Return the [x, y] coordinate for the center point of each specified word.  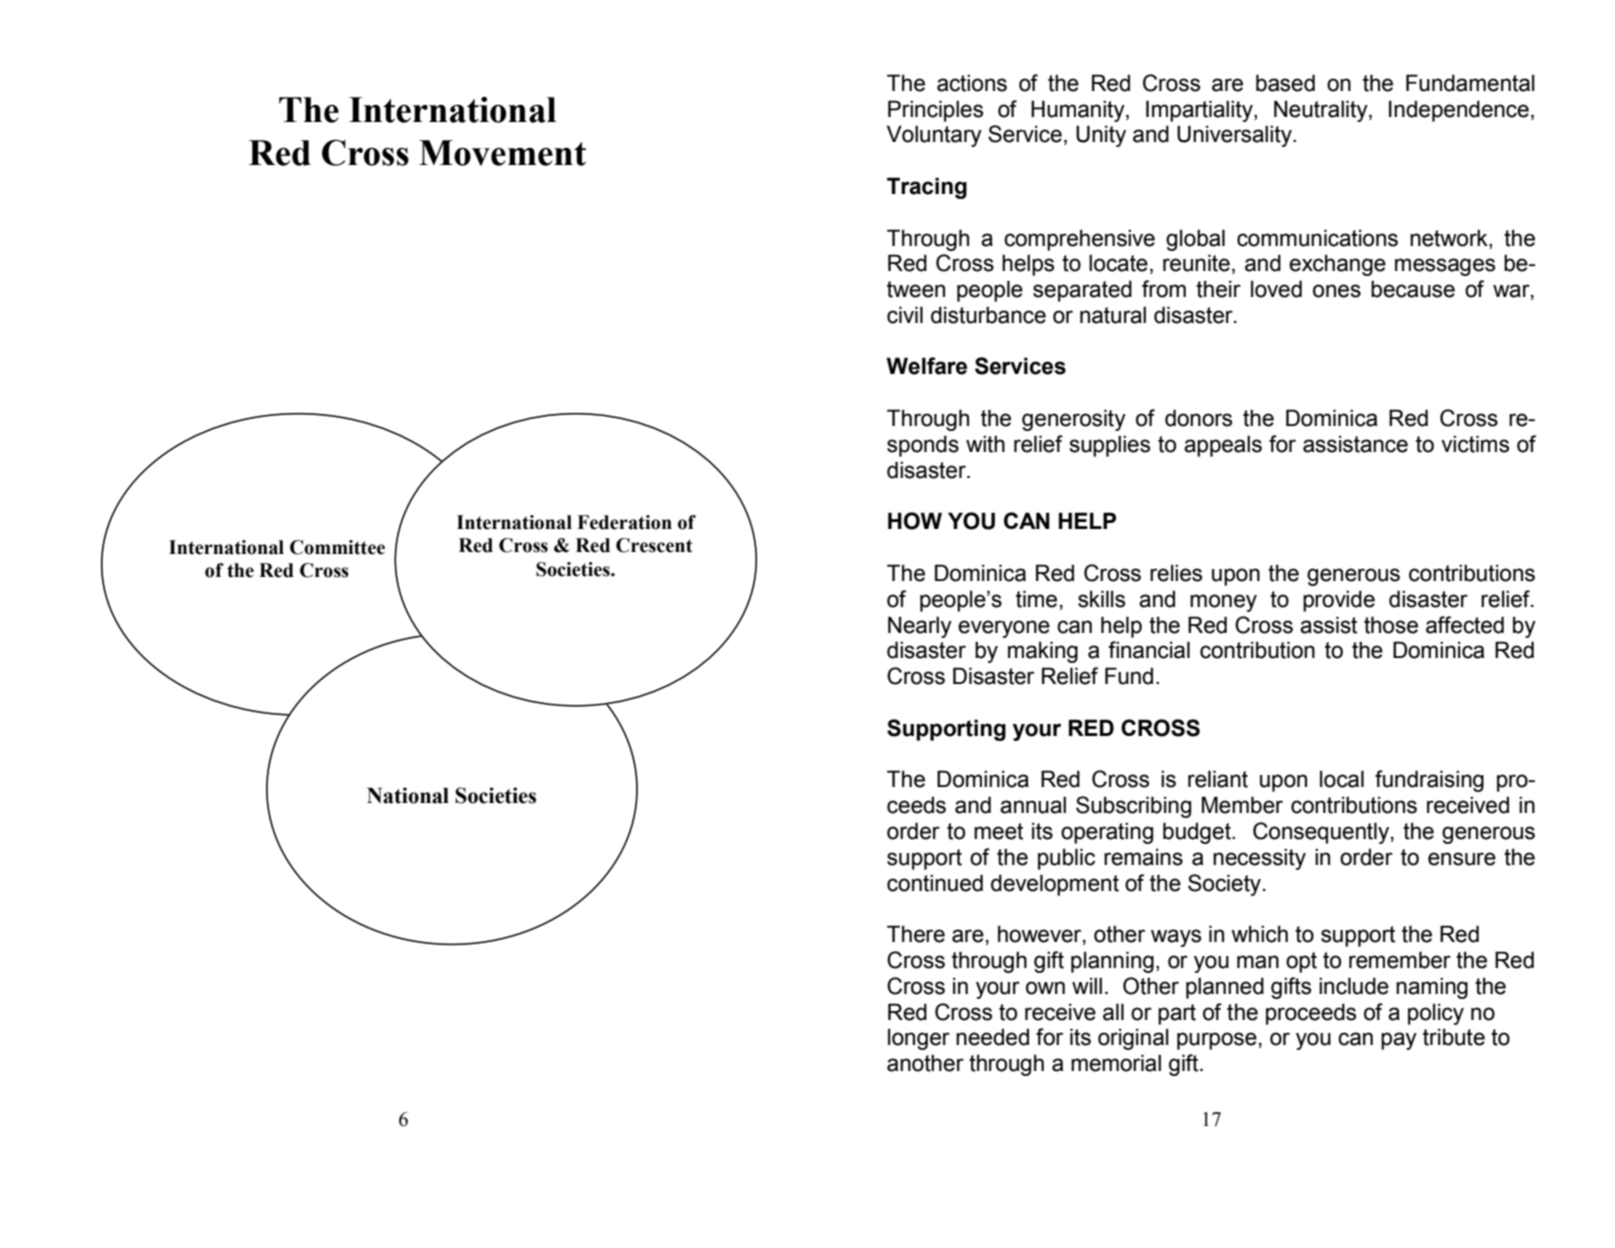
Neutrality [1322, 111]
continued [935, 883]
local [1342, 779]
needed [992, 1037]
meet [998, 831]
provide [1339, 601]
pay [1399, 1041]
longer [919, 1039]
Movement [502, 153]
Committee [337, 547]
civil [905, 315]
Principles [935, 111]
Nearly [920, 627]
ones [1337, 291]
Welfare [926, 366]
